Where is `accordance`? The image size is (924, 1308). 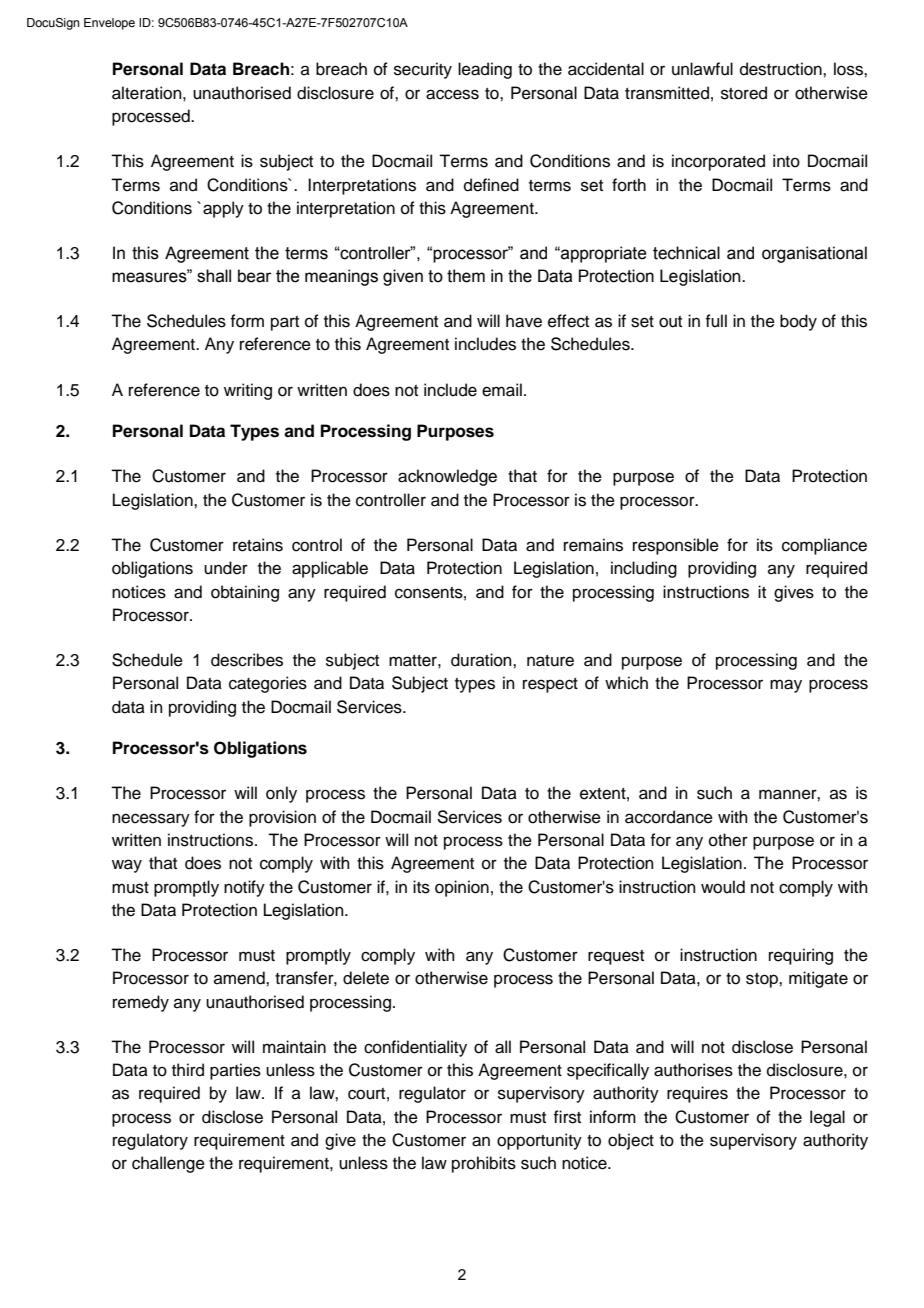
accordance is located at coordinates (669, 817).
